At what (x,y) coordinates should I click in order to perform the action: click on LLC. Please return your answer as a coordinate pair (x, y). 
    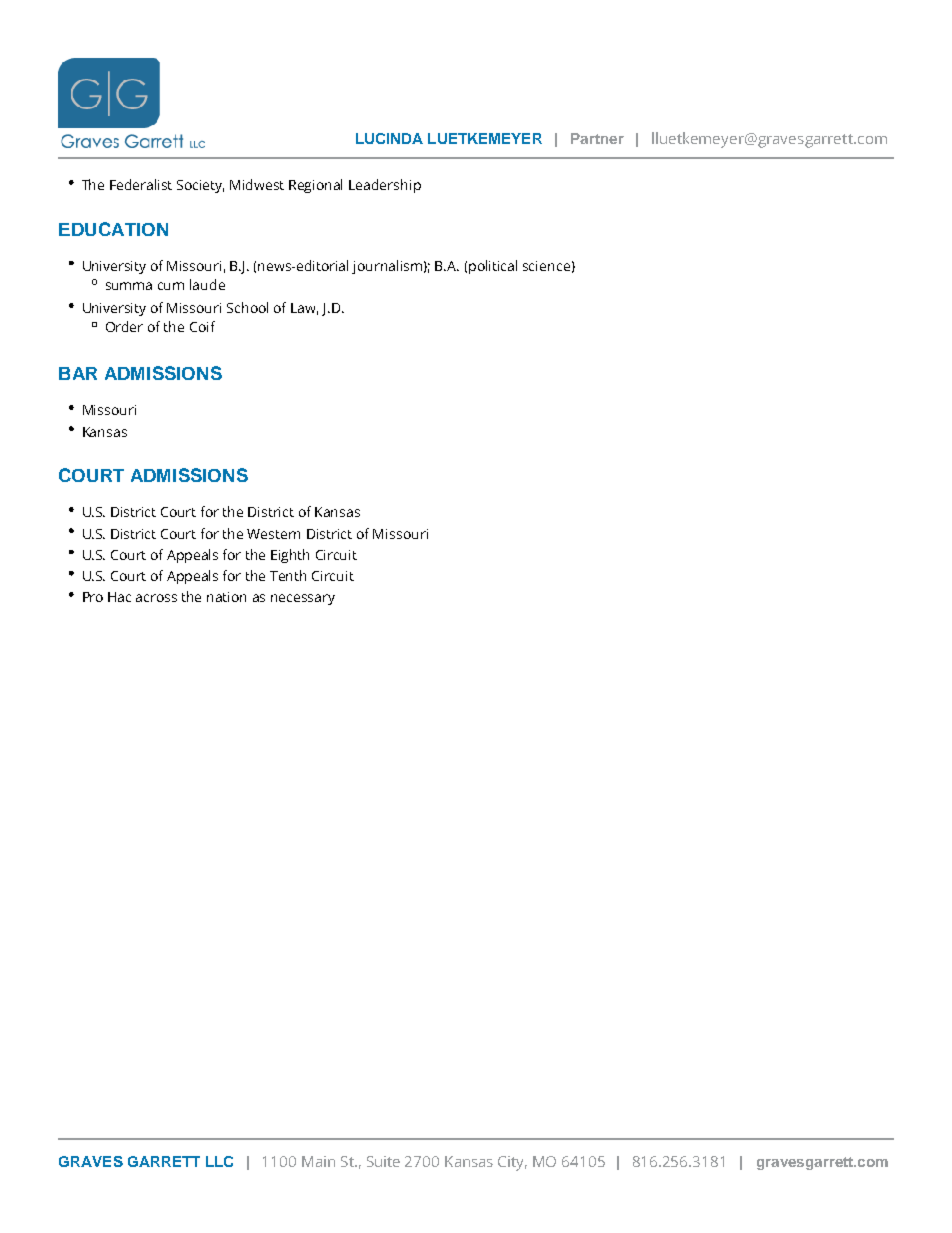
    Looking at the image, I should click on (219, 1161).
